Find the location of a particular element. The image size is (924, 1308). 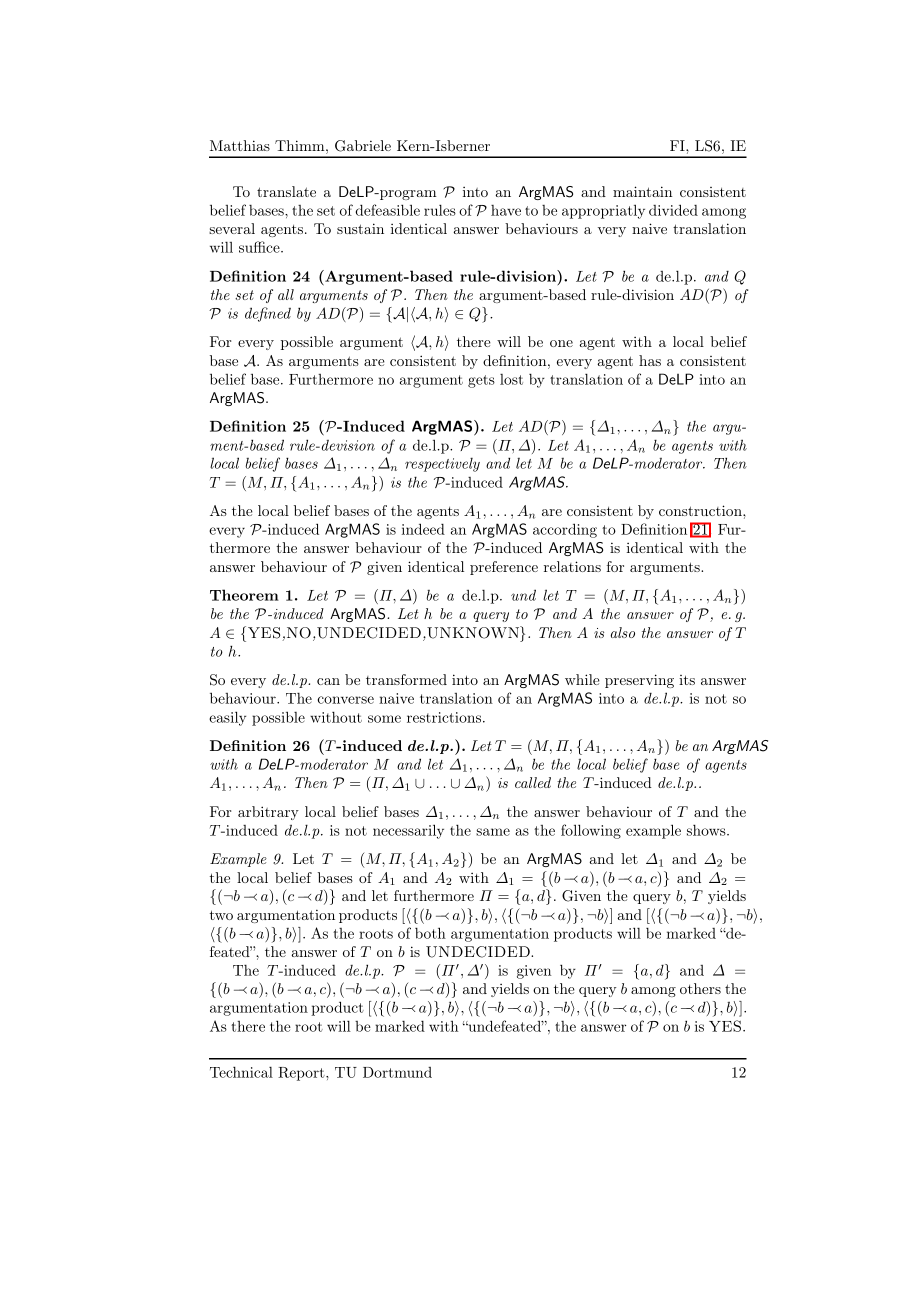

respectively is located at coordinates (442, 464).
